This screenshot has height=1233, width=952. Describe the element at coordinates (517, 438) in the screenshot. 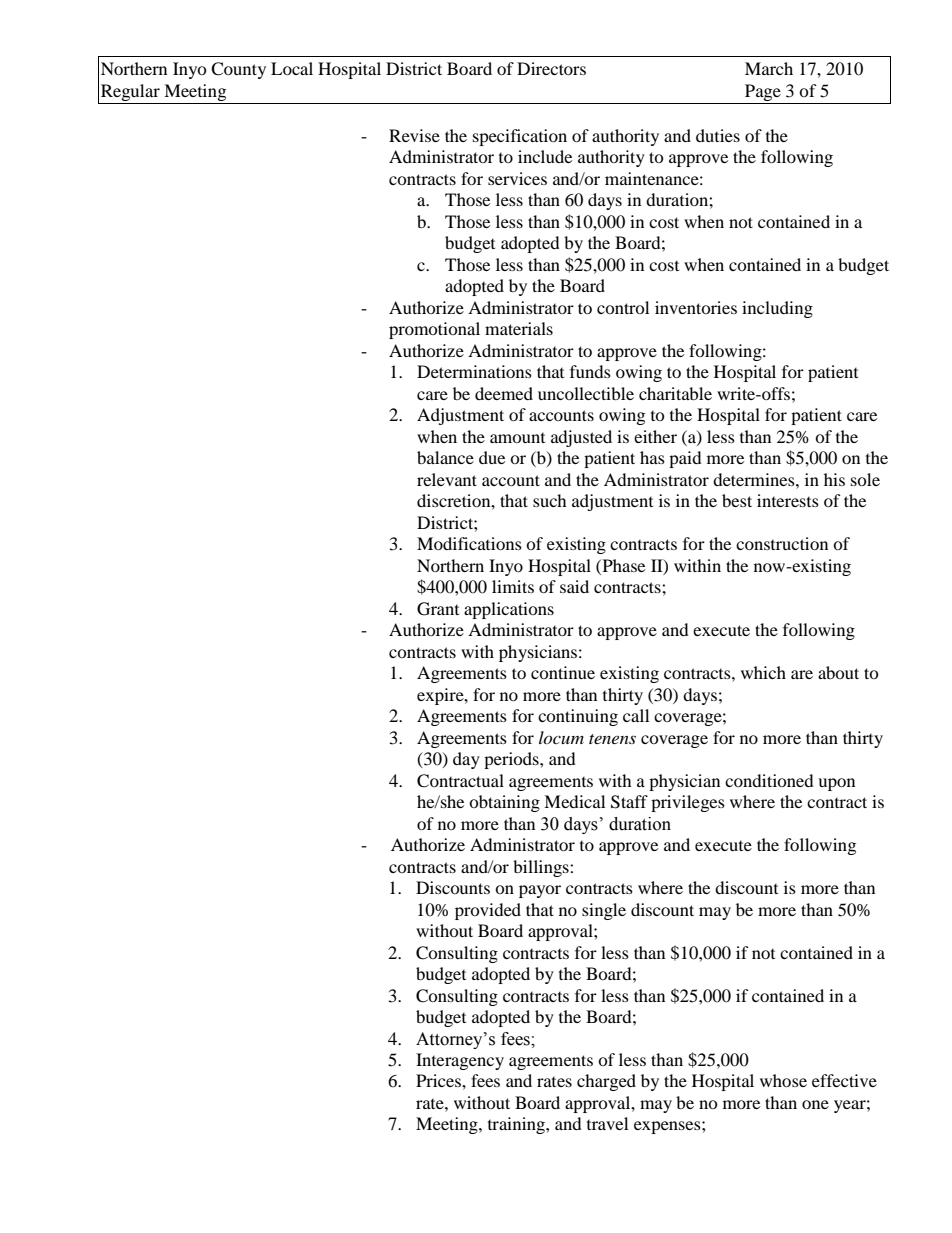

I see `amount` at that location.
